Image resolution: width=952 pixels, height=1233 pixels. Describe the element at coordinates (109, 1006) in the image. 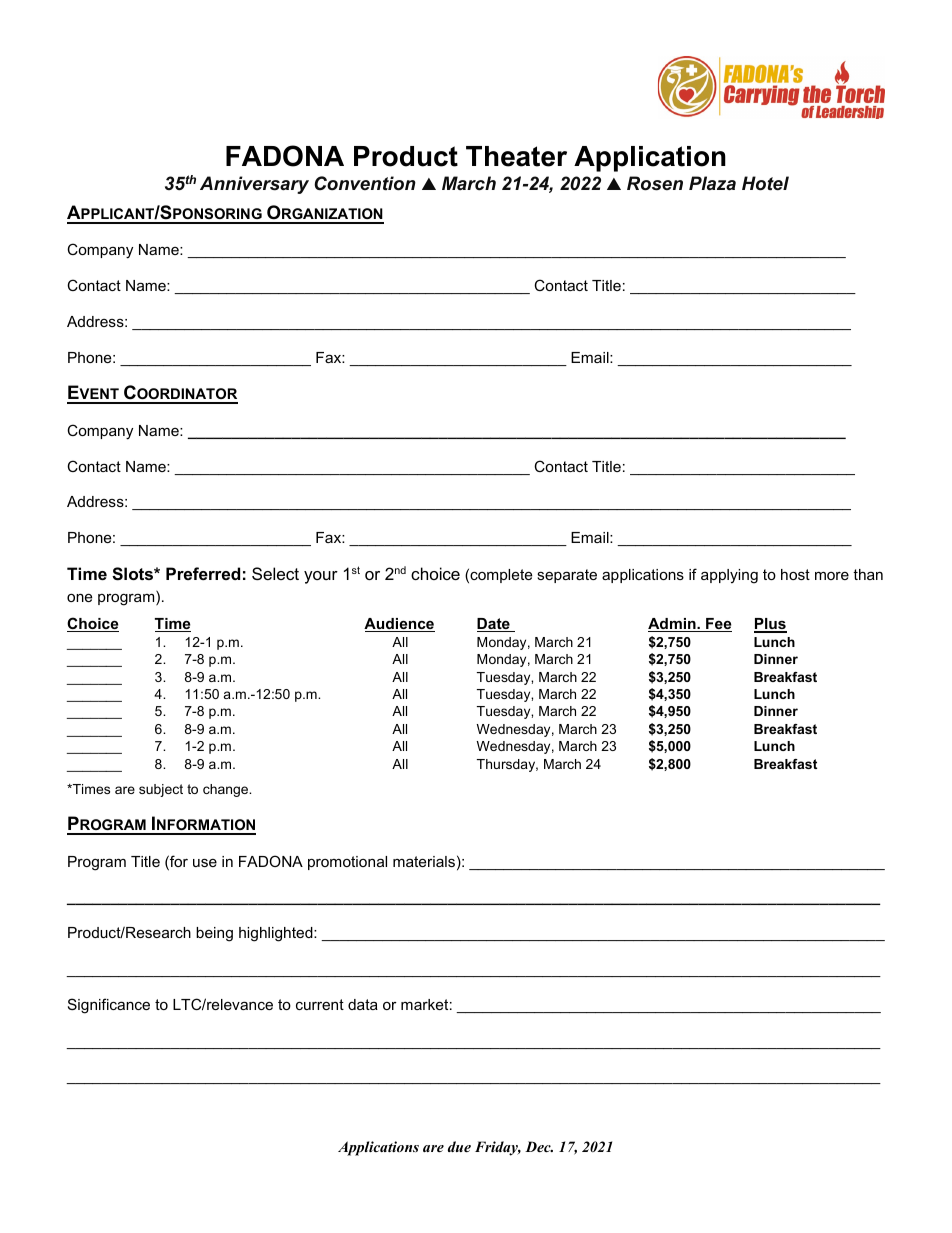

I see `Significance` at that location.
